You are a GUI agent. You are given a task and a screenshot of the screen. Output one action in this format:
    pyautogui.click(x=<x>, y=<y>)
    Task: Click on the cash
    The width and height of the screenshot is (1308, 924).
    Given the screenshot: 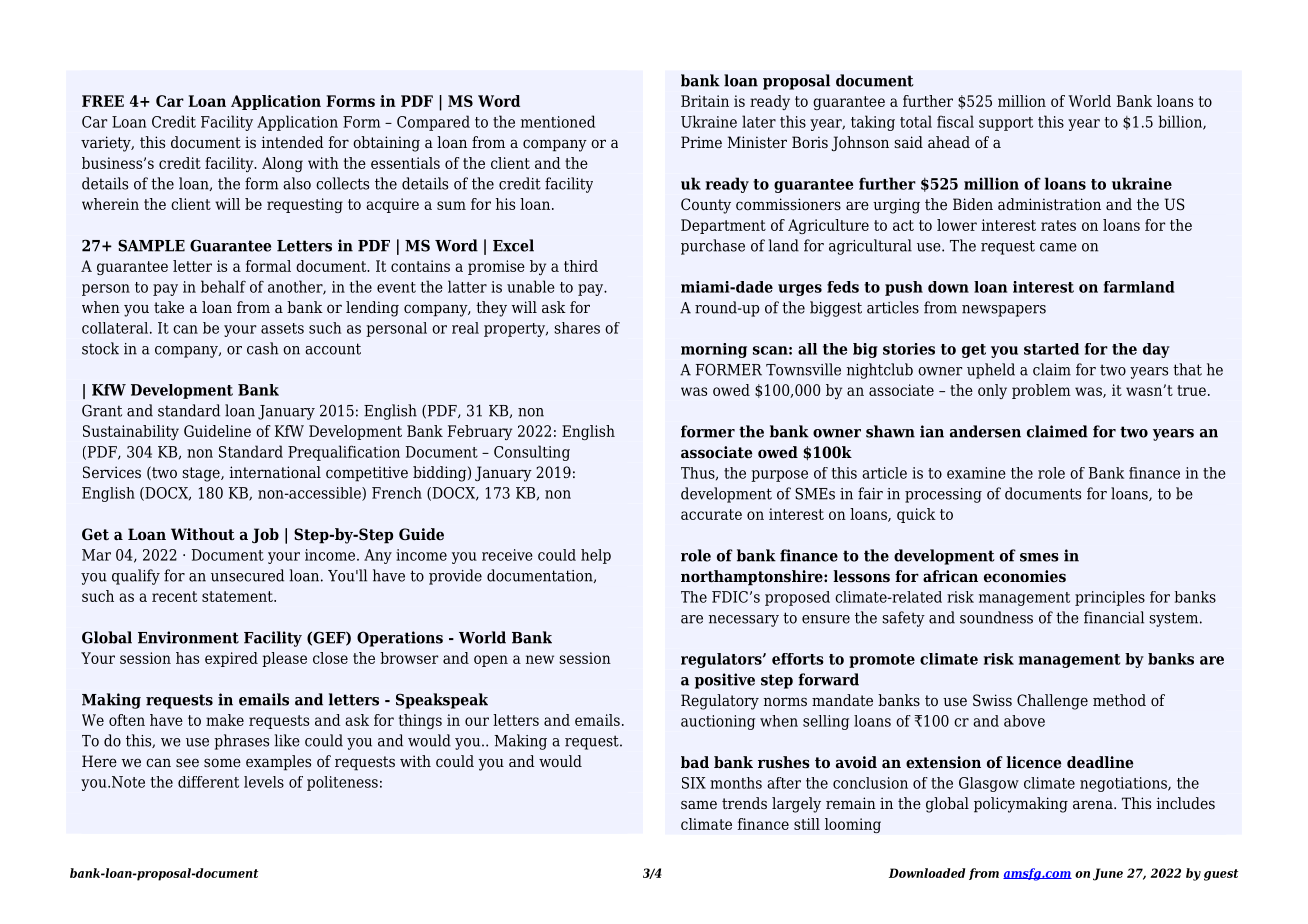 What is the action you would take?
    pyautogui.click(x=262, y=348)
